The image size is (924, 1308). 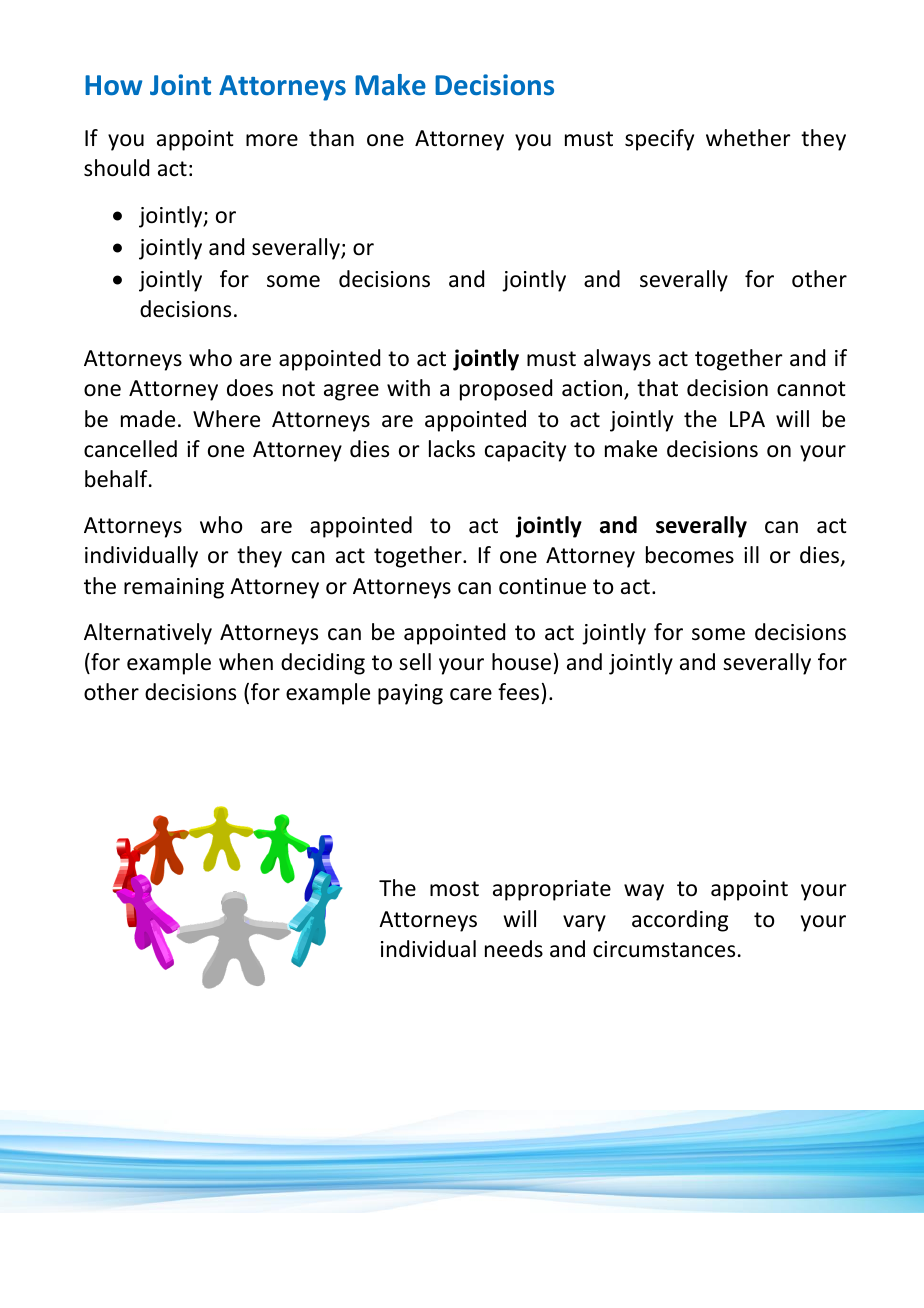 I want to click on proposed, so click(x=506, y=390).
